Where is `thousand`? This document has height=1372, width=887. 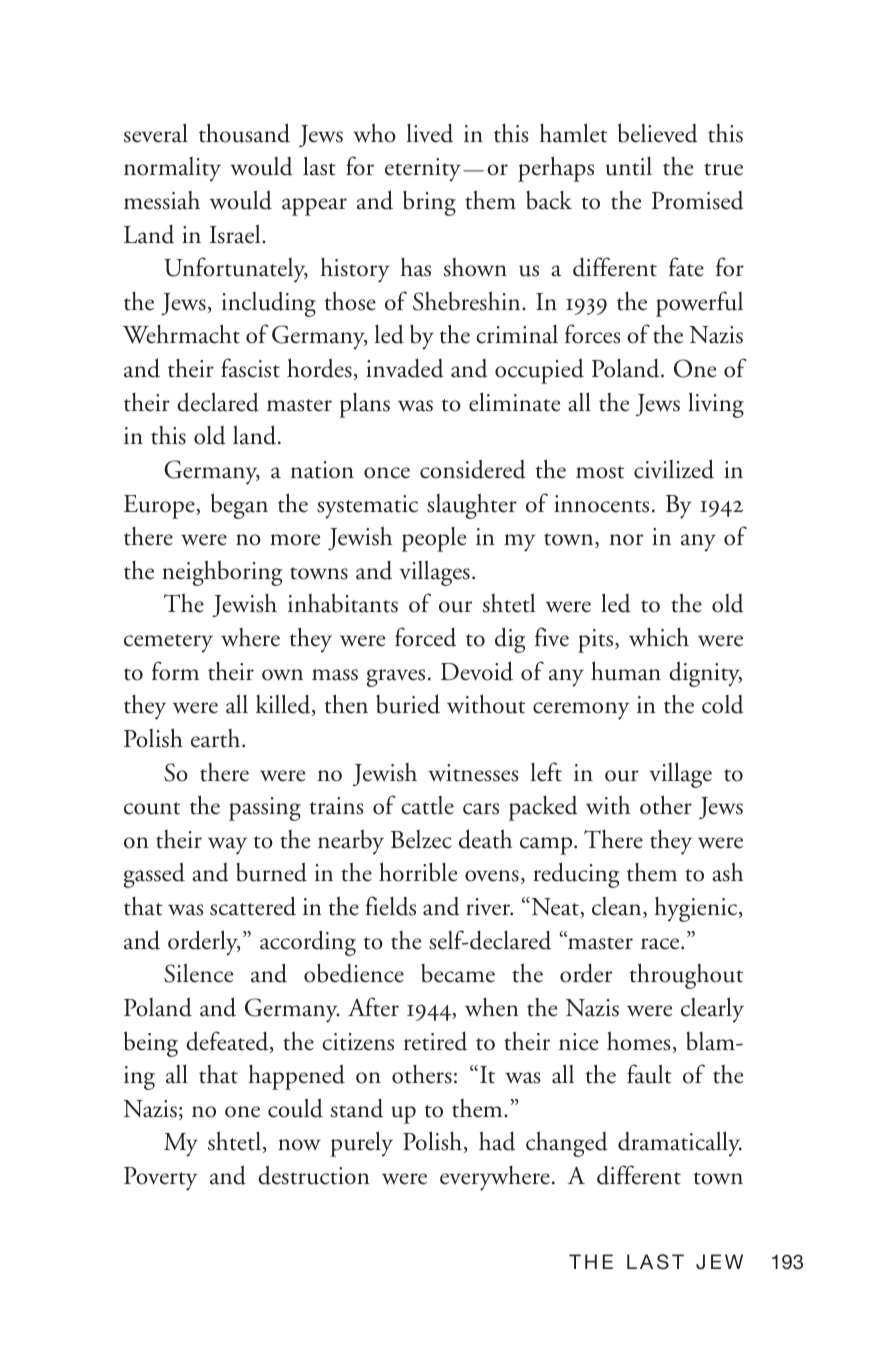
thousand is located at coordinates (244, 133).
